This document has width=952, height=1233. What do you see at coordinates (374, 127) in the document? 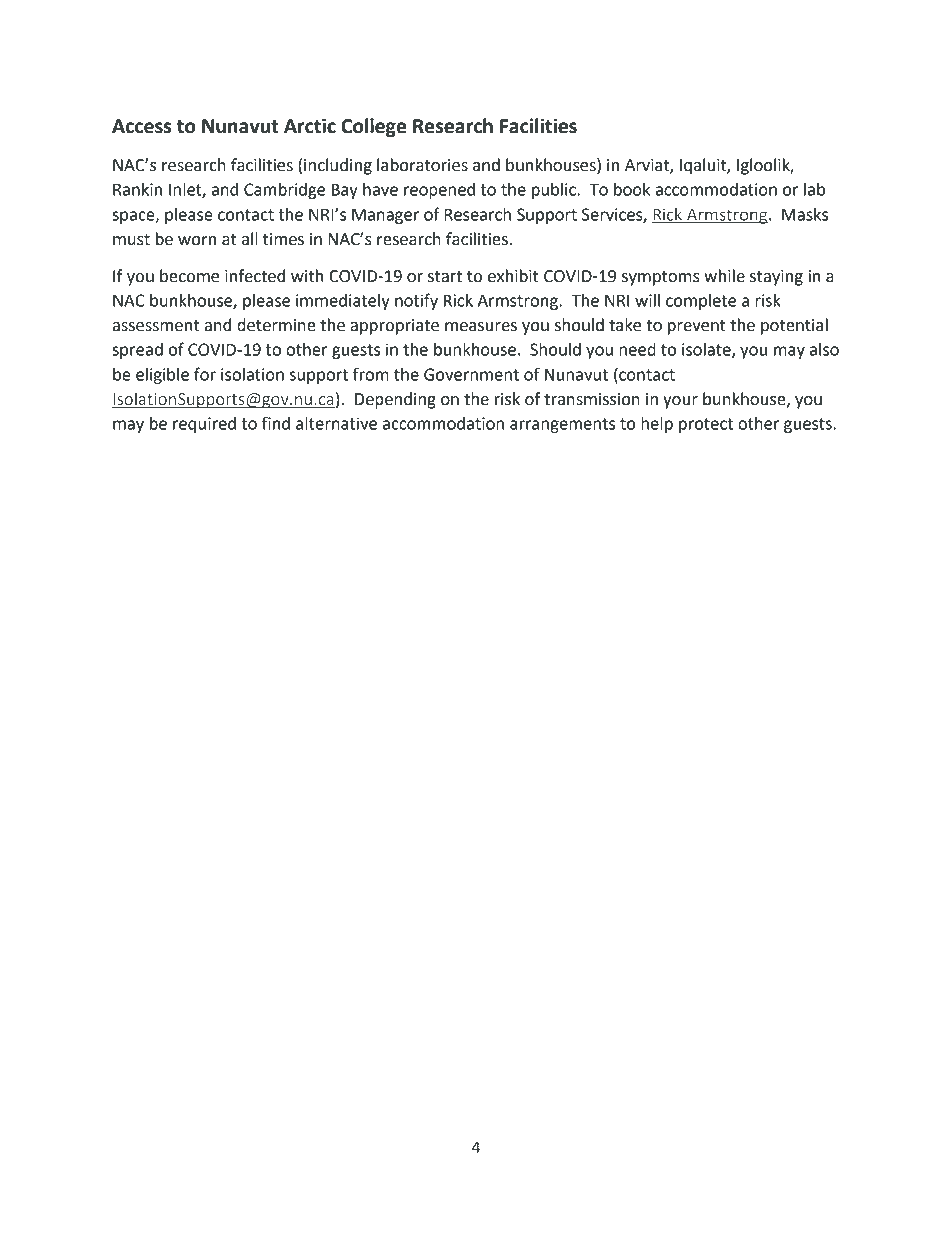
I see `College` at bounding box center [374, 127].
